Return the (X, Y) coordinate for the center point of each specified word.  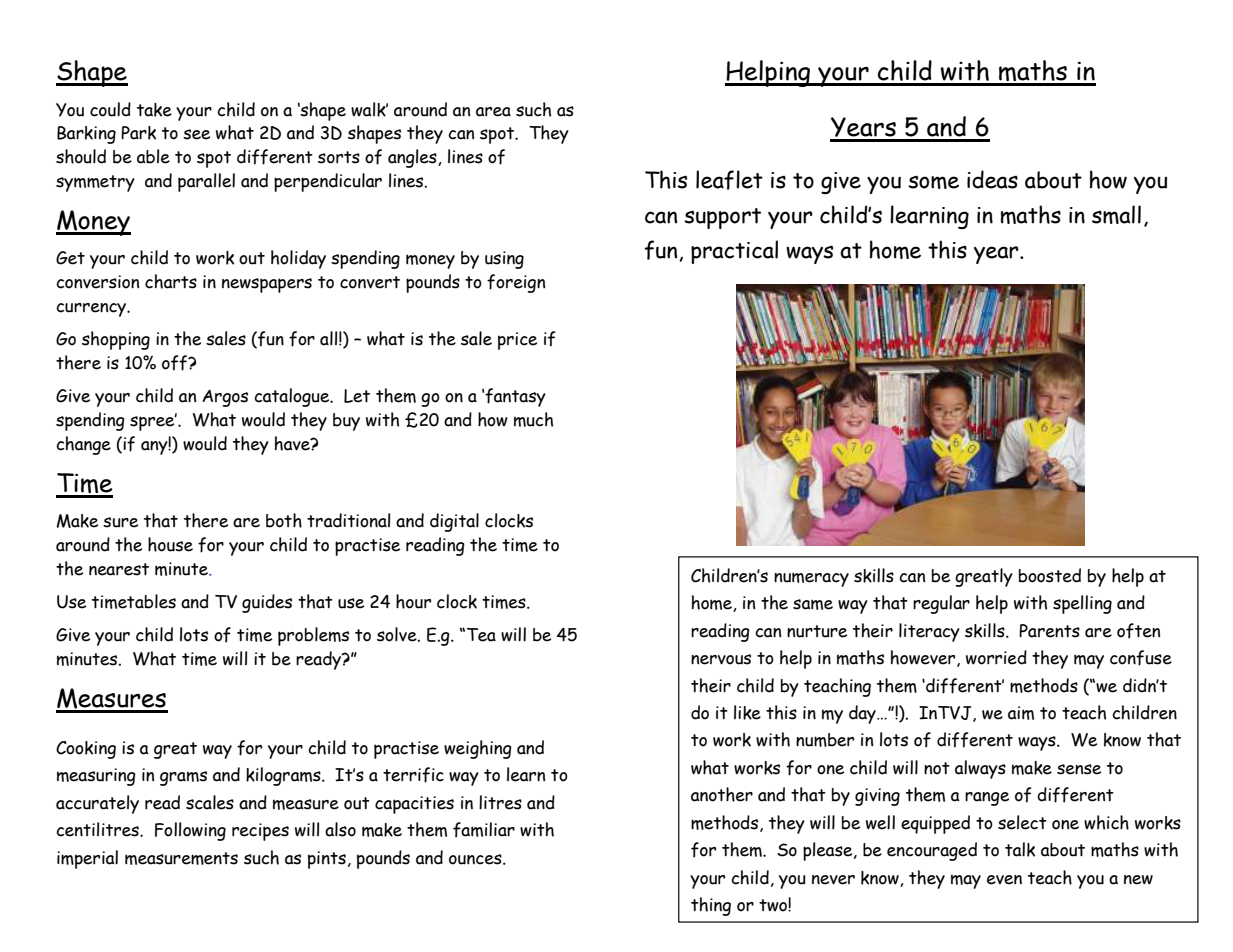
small (1116, 214)
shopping (116, 340)
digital (454, 522)
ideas (992, 179)
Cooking (86, 750)
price (517, 341)
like (747, 712)
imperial (87, 859)
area (493, 112)
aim (1021, 713)
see (196, 134)
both (284, 520)
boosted (1050, 575)
